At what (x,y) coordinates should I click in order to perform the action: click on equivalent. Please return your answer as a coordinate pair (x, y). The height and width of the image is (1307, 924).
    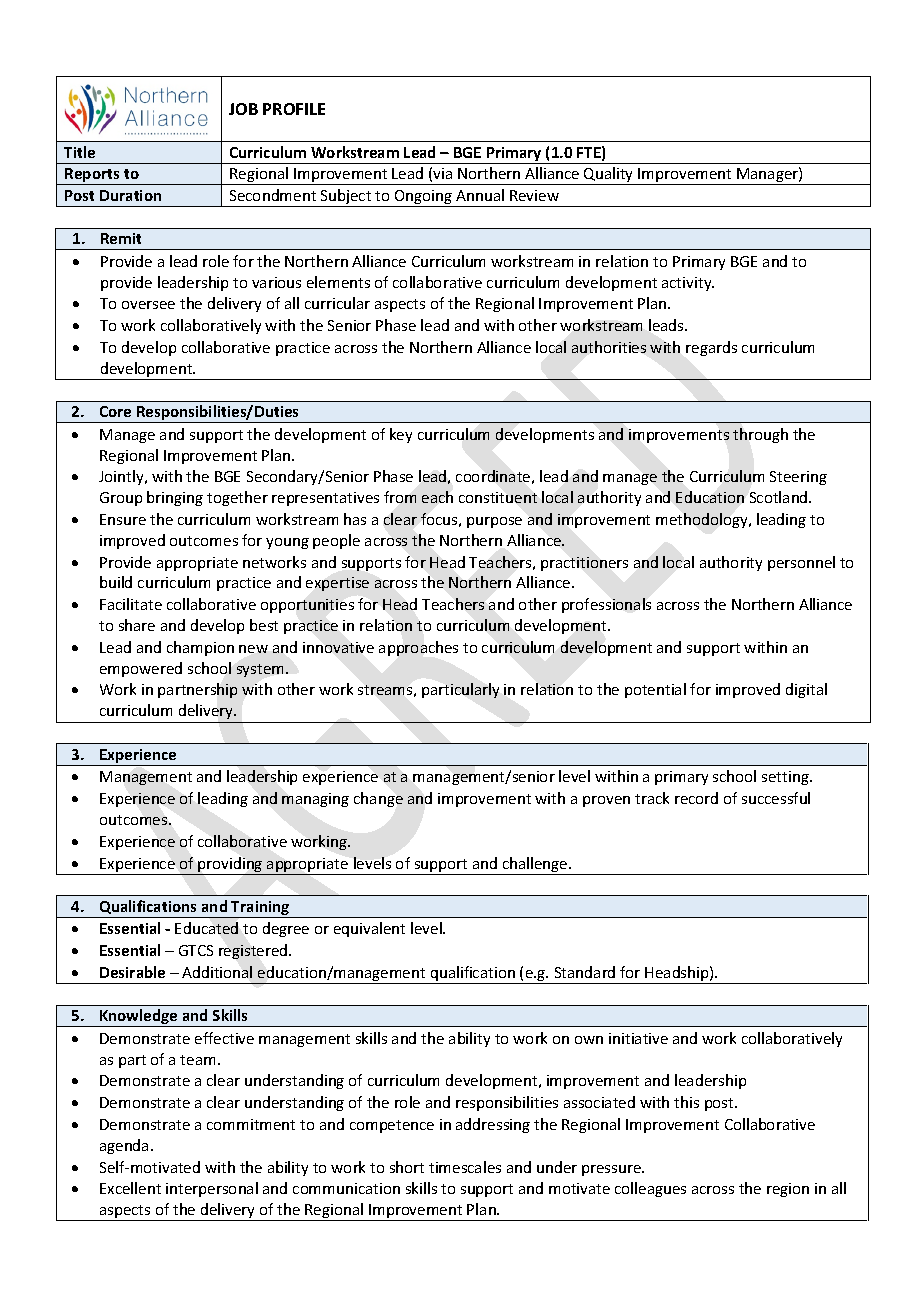
    Looking at the image, I should click on (369, 929).
